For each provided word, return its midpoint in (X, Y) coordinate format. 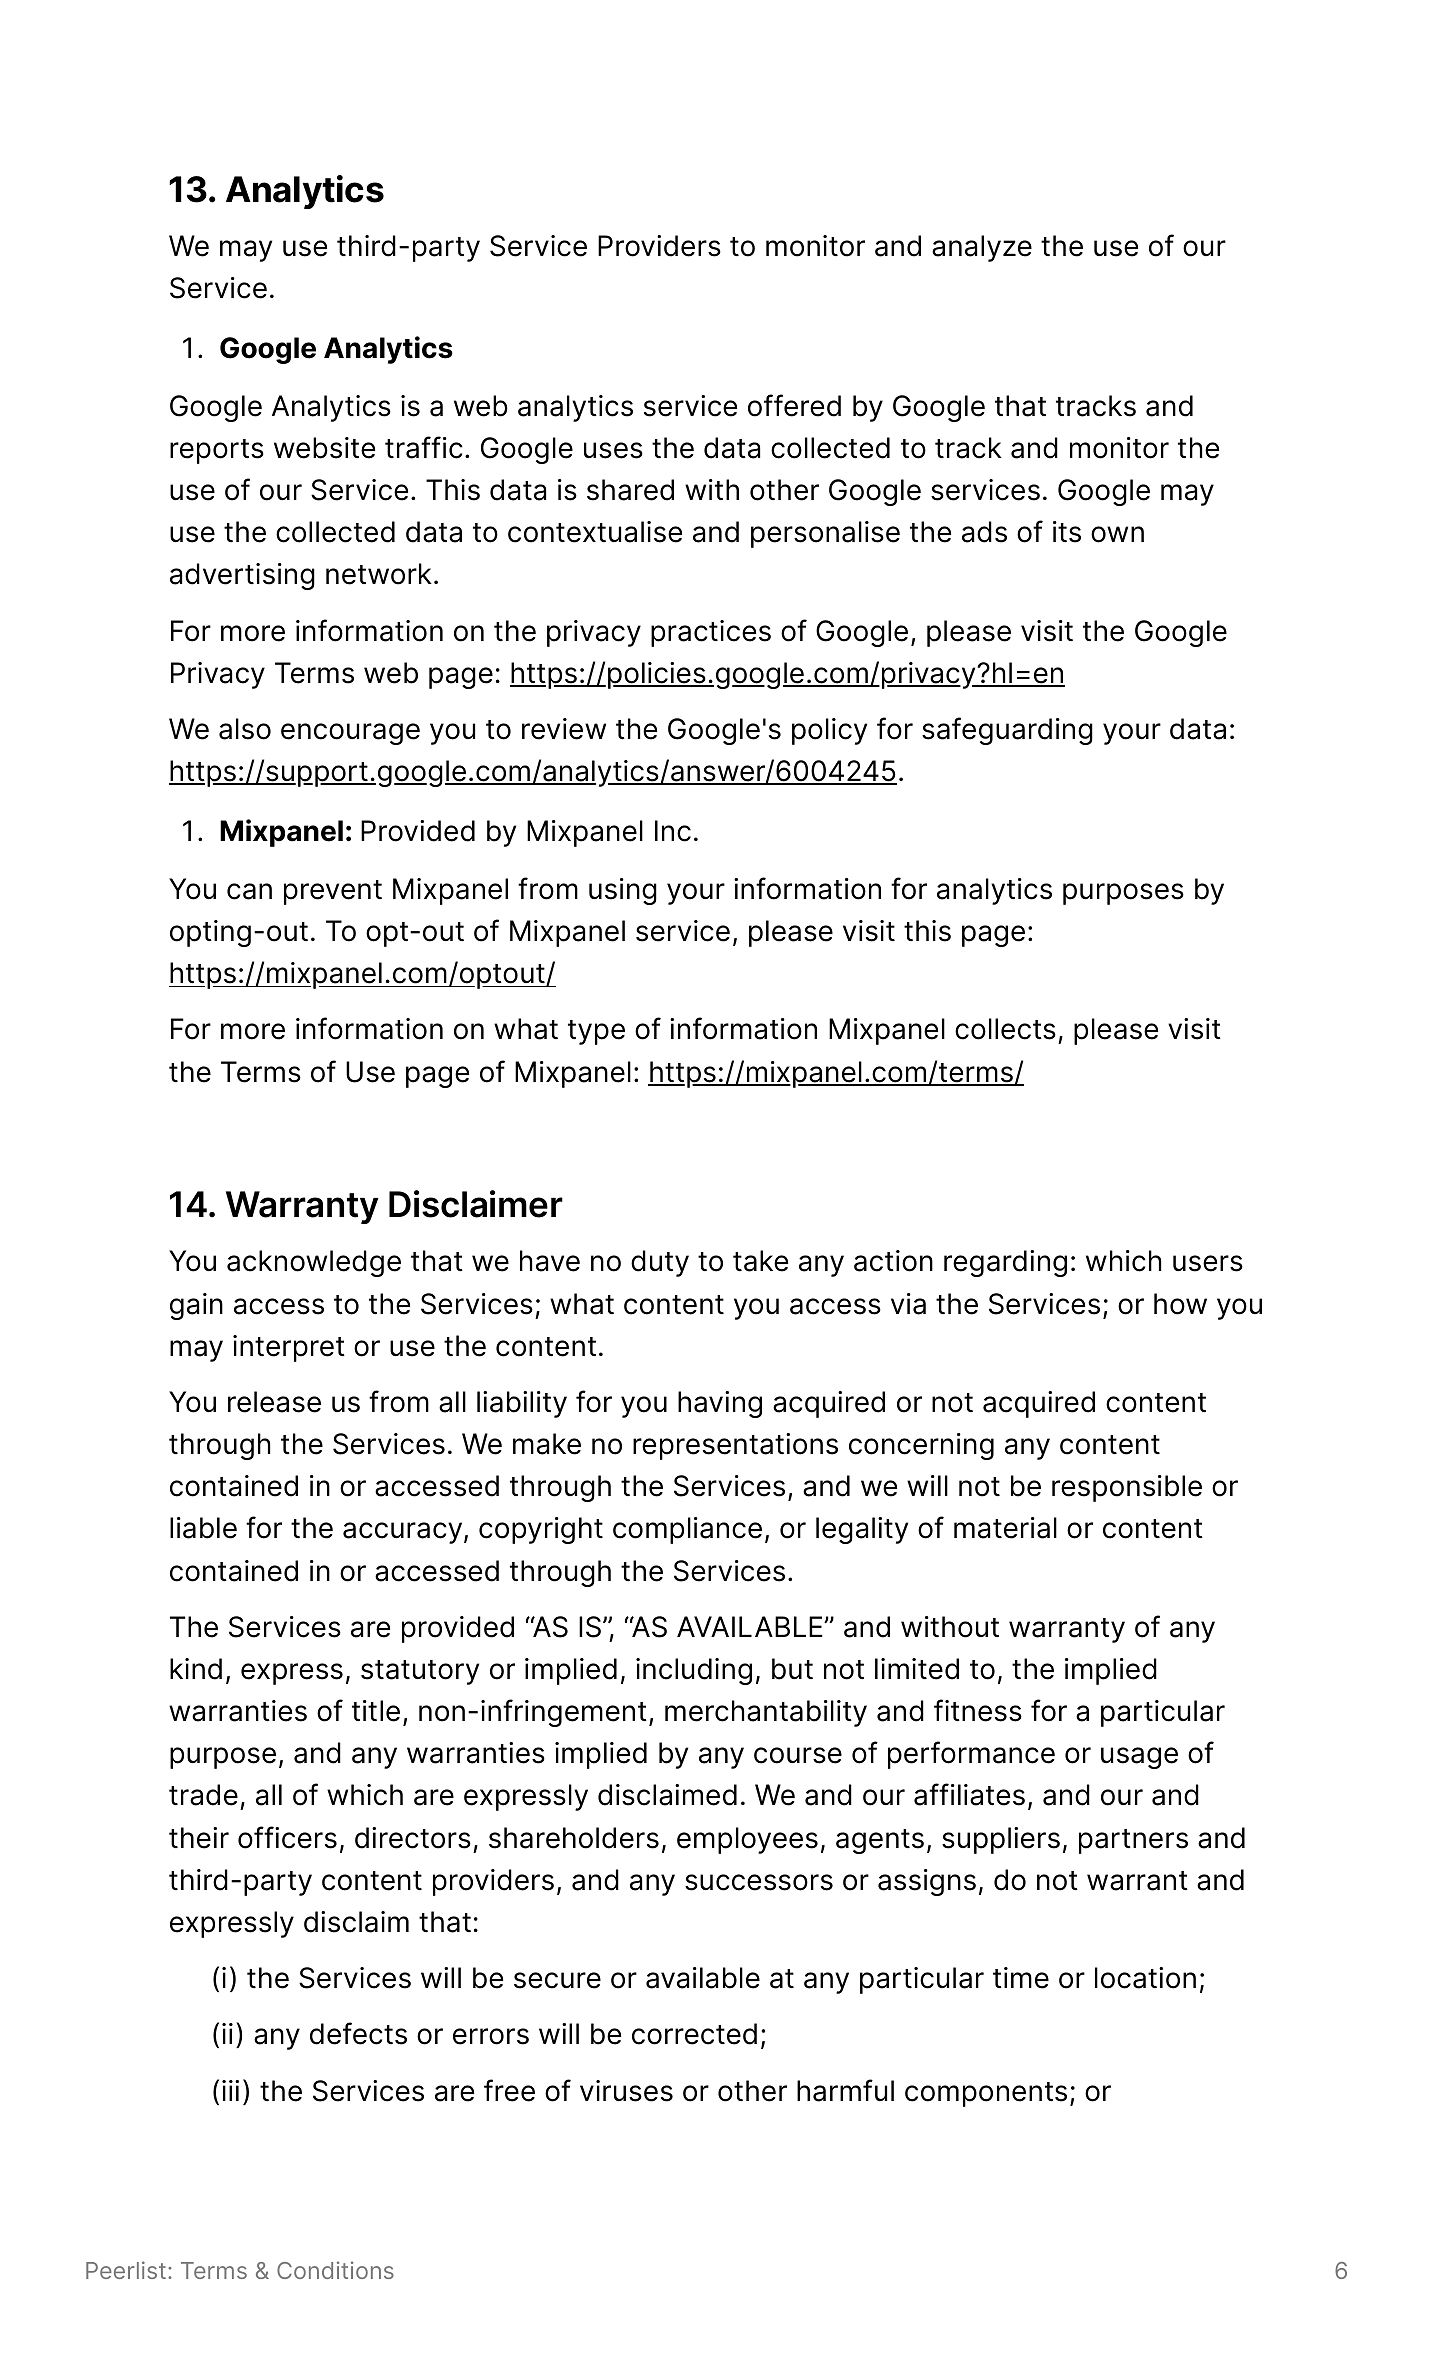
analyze (982, 248)
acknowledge (314, 1263)
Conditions (335, 2270)
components (986, 2094)
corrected (694, 2034)
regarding (1005, 1263)
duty (660, 1263)
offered (794, 405)
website (324, 448)
